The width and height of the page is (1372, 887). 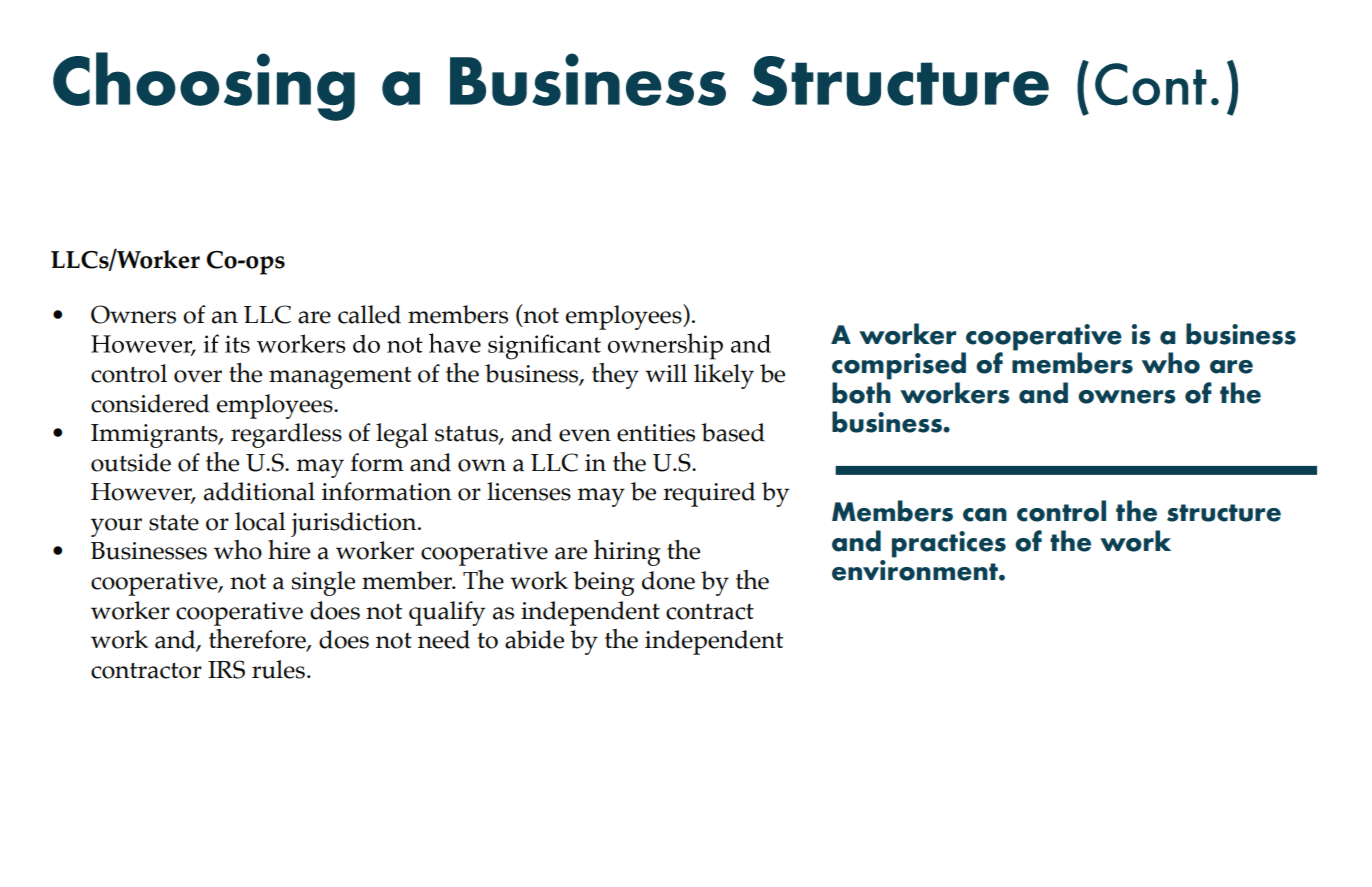 What do you see at coordinates (899, 366) in the page?
I see `comprised` at bounding box center [899, 366].
